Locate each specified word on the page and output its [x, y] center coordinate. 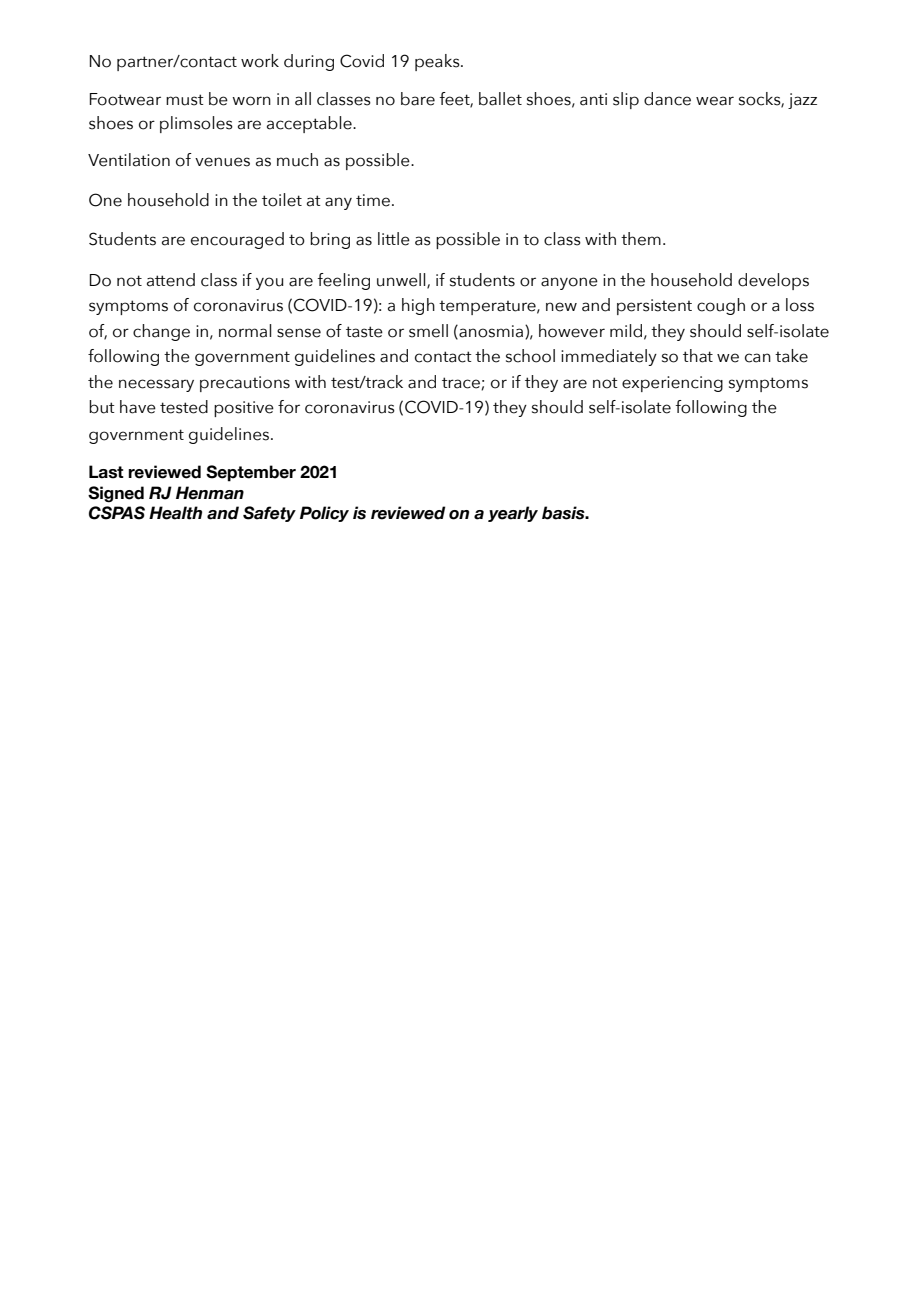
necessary [156, 385]
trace [462, 383]
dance [667, 99]
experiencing [672, 384]
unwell [402, 280]
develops [773, 281]
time [373, 200]
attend [171, 280]
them [641, 239]
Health [175, 513]
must [185, 100]
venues [222, 162]
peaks [438, 62]
